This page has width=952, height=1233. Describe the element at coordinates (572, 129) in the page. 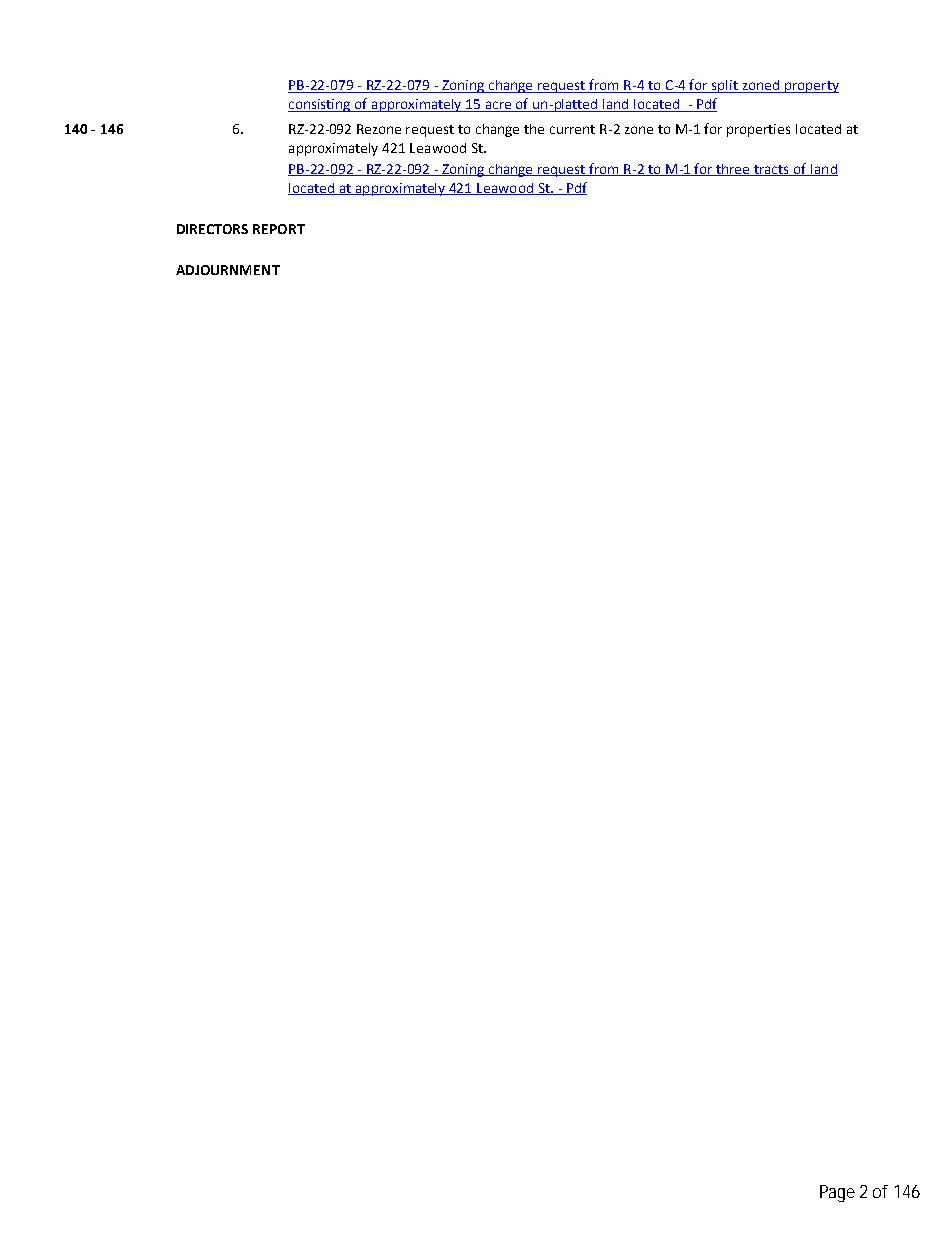

I see `current` at that location.
